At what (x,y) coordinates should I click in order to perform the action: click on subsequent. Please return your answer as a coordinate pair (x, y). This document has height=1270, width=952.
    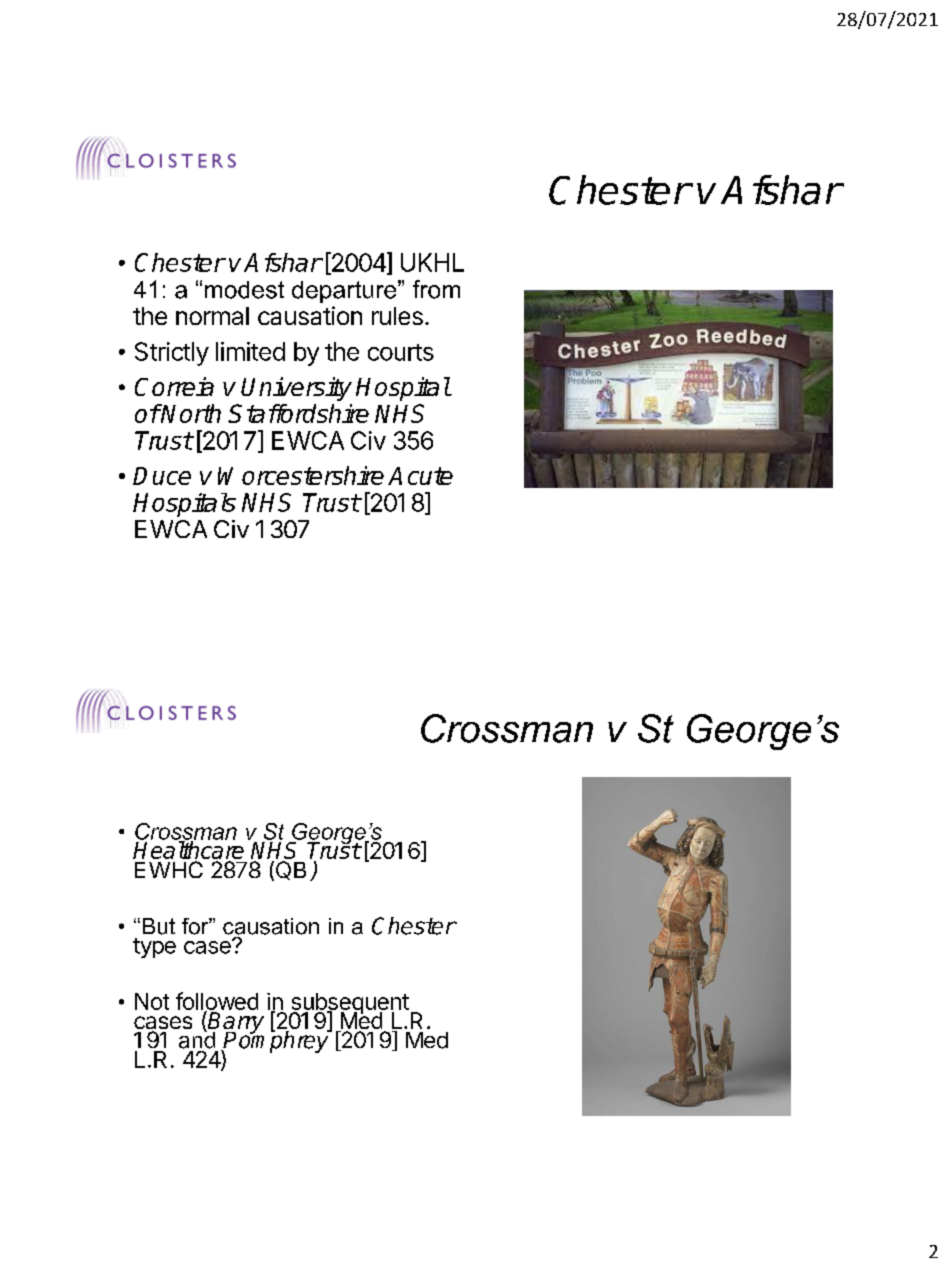
    Looking at the image, I should click on (349, 1005).
